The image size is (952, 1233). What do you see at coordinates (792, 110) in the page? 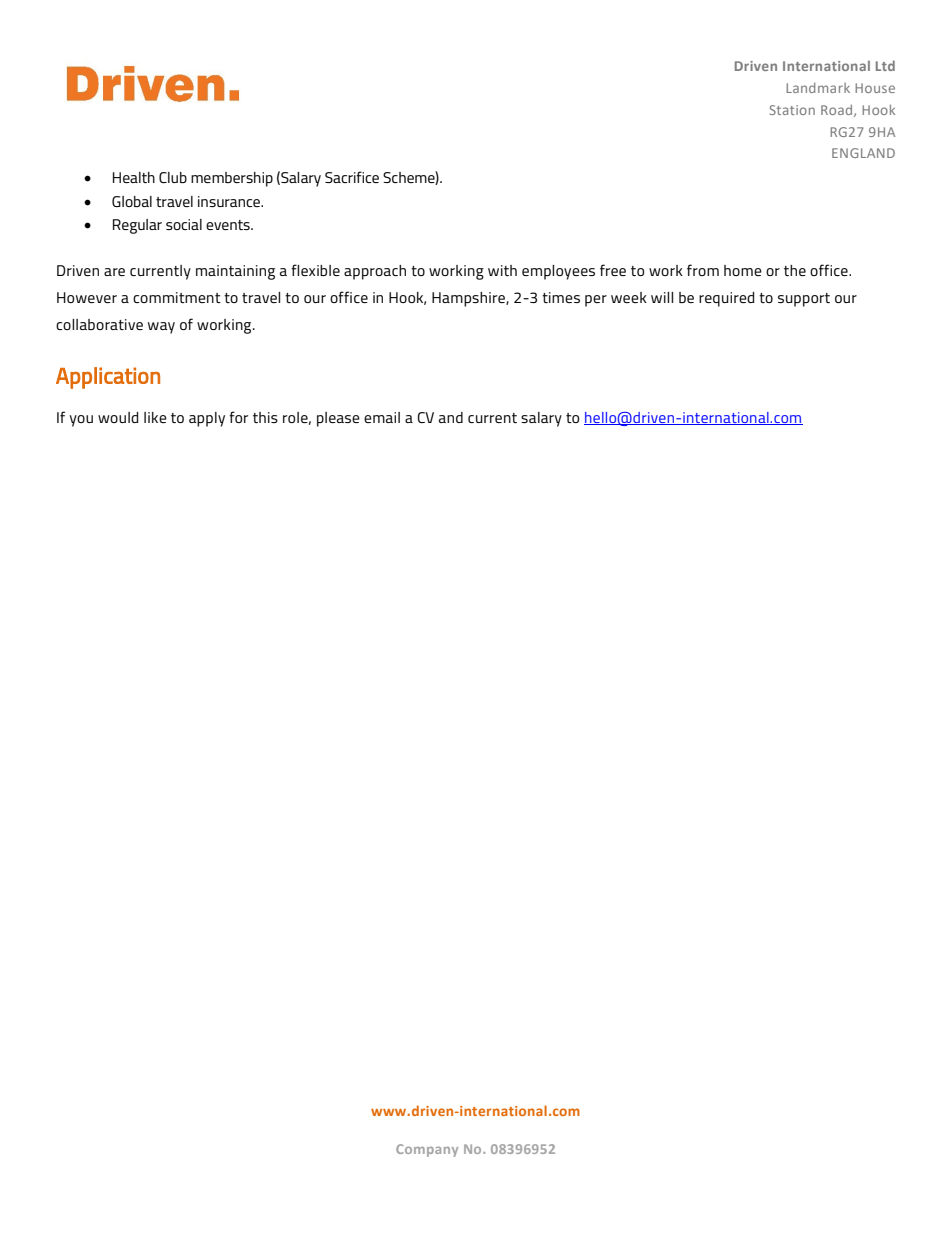
I see `Station` at bounding box center [792, 110].
